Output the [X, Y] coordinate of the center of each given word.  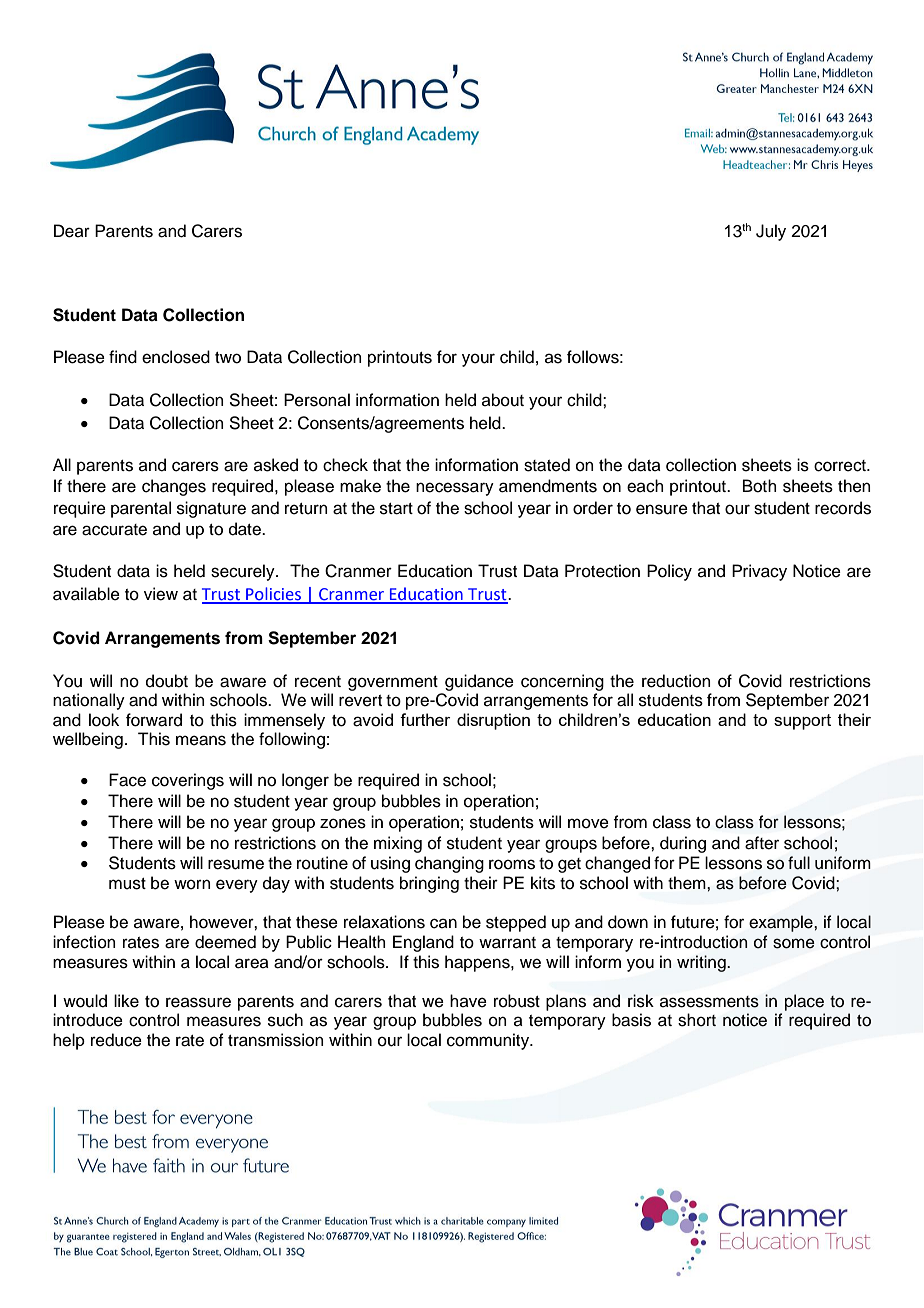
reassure [198, 1002]
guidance [479, 682]
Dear [72, 231]
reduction [676, 681]
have [468, 1001]
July [771, 232]
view [161, 594]
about [503, 400]
